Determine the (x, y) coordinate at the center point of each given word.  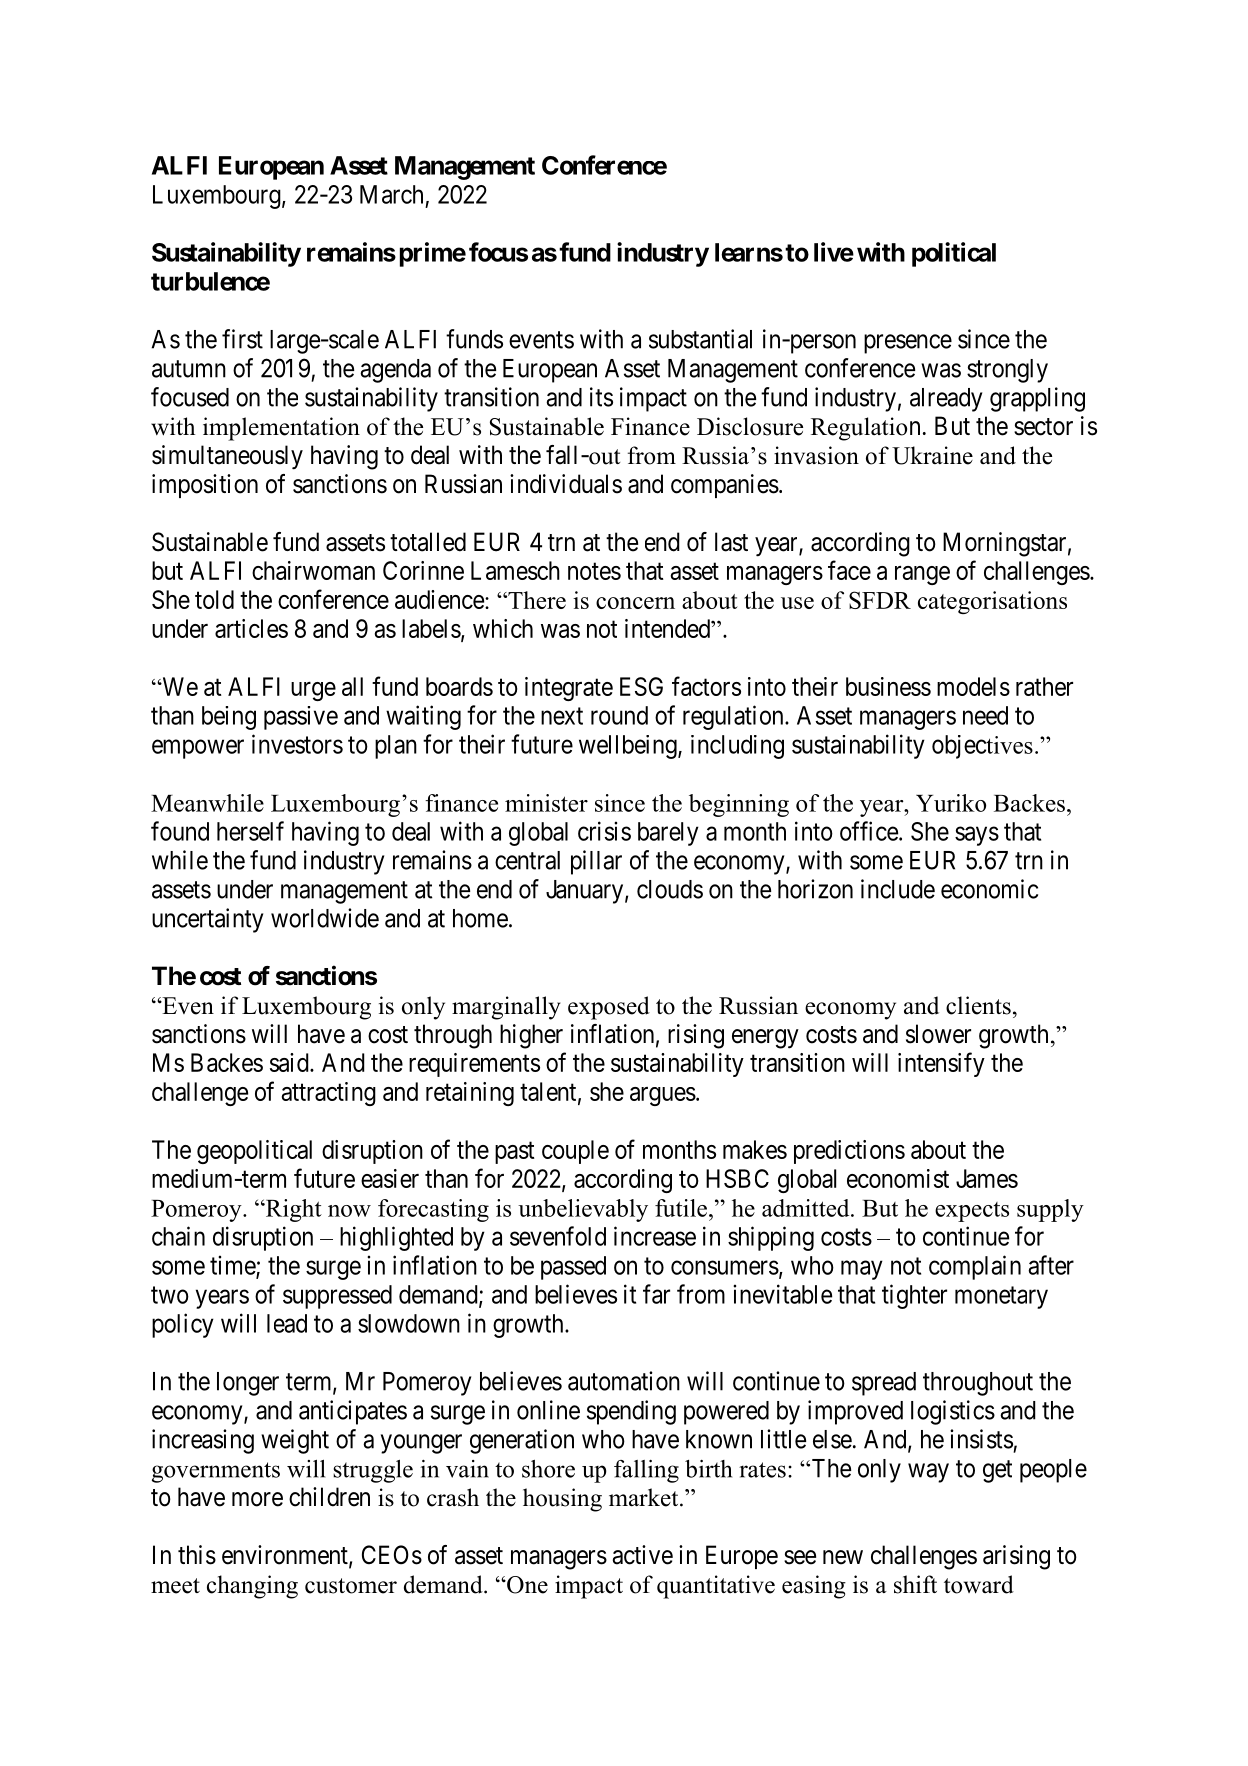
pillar (596, 862)
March (391, 194)
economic (989, 889)
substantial (700, 339)
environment (286, 1556)
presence (908, 344)
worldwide (325, 918)
